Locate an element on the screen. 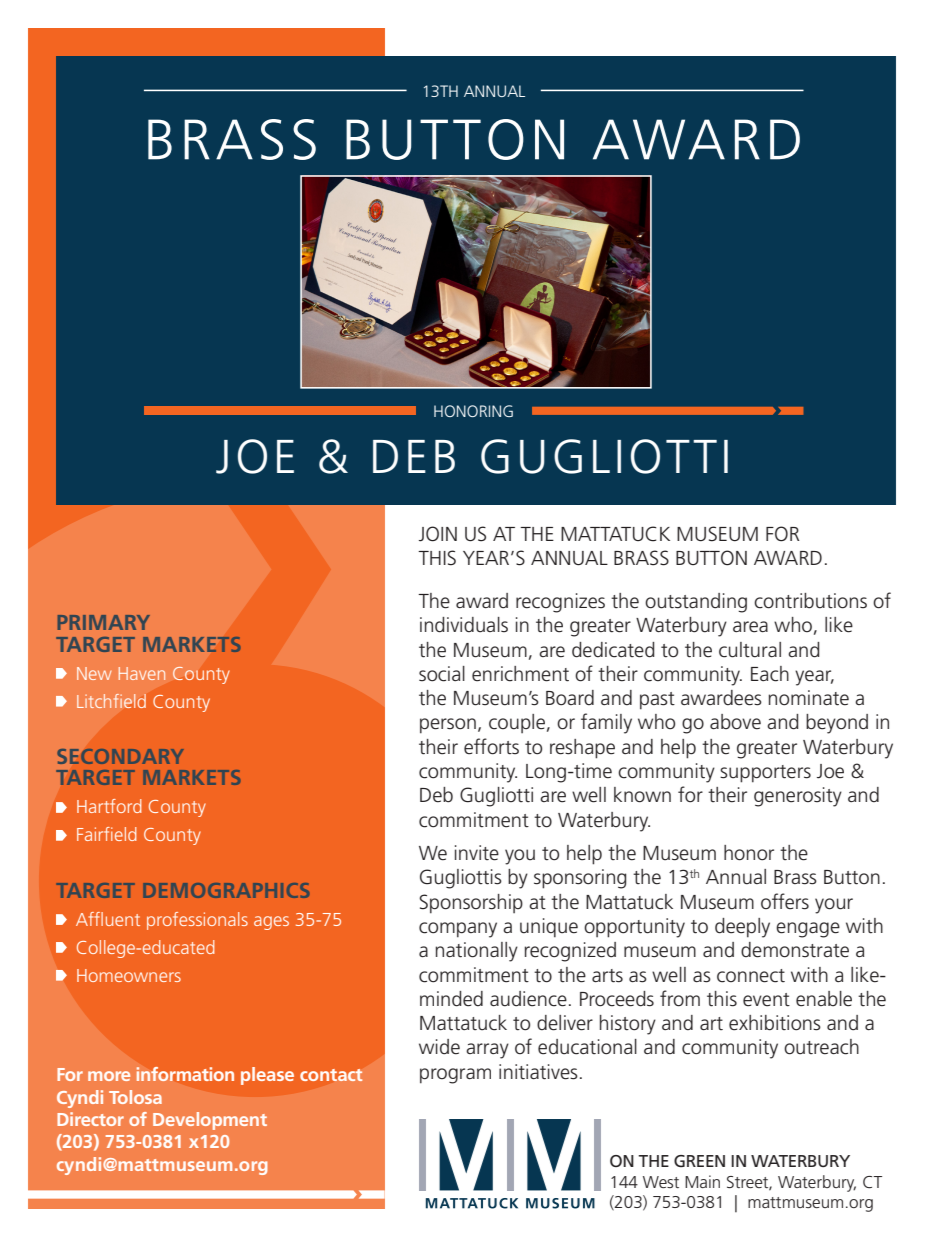 The image size is (952, 1233). program is located at coordinates (455, 1076).
